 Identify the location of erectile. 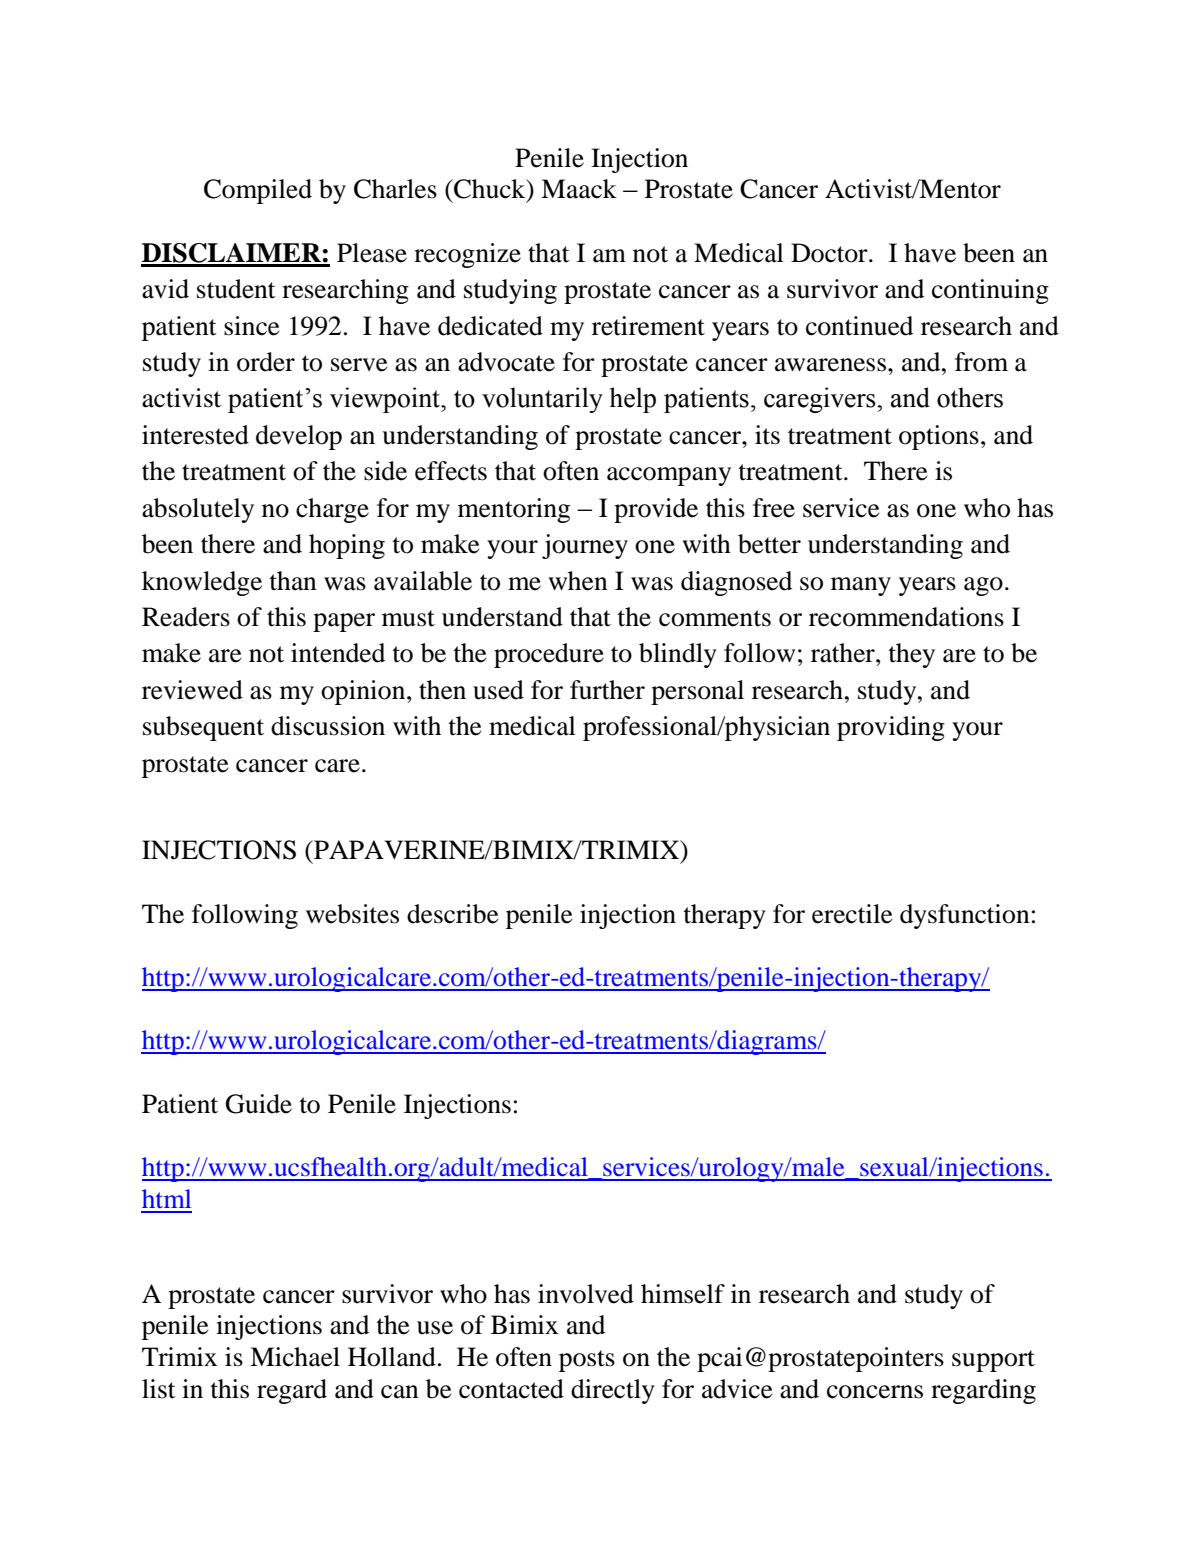
(852, 914).
